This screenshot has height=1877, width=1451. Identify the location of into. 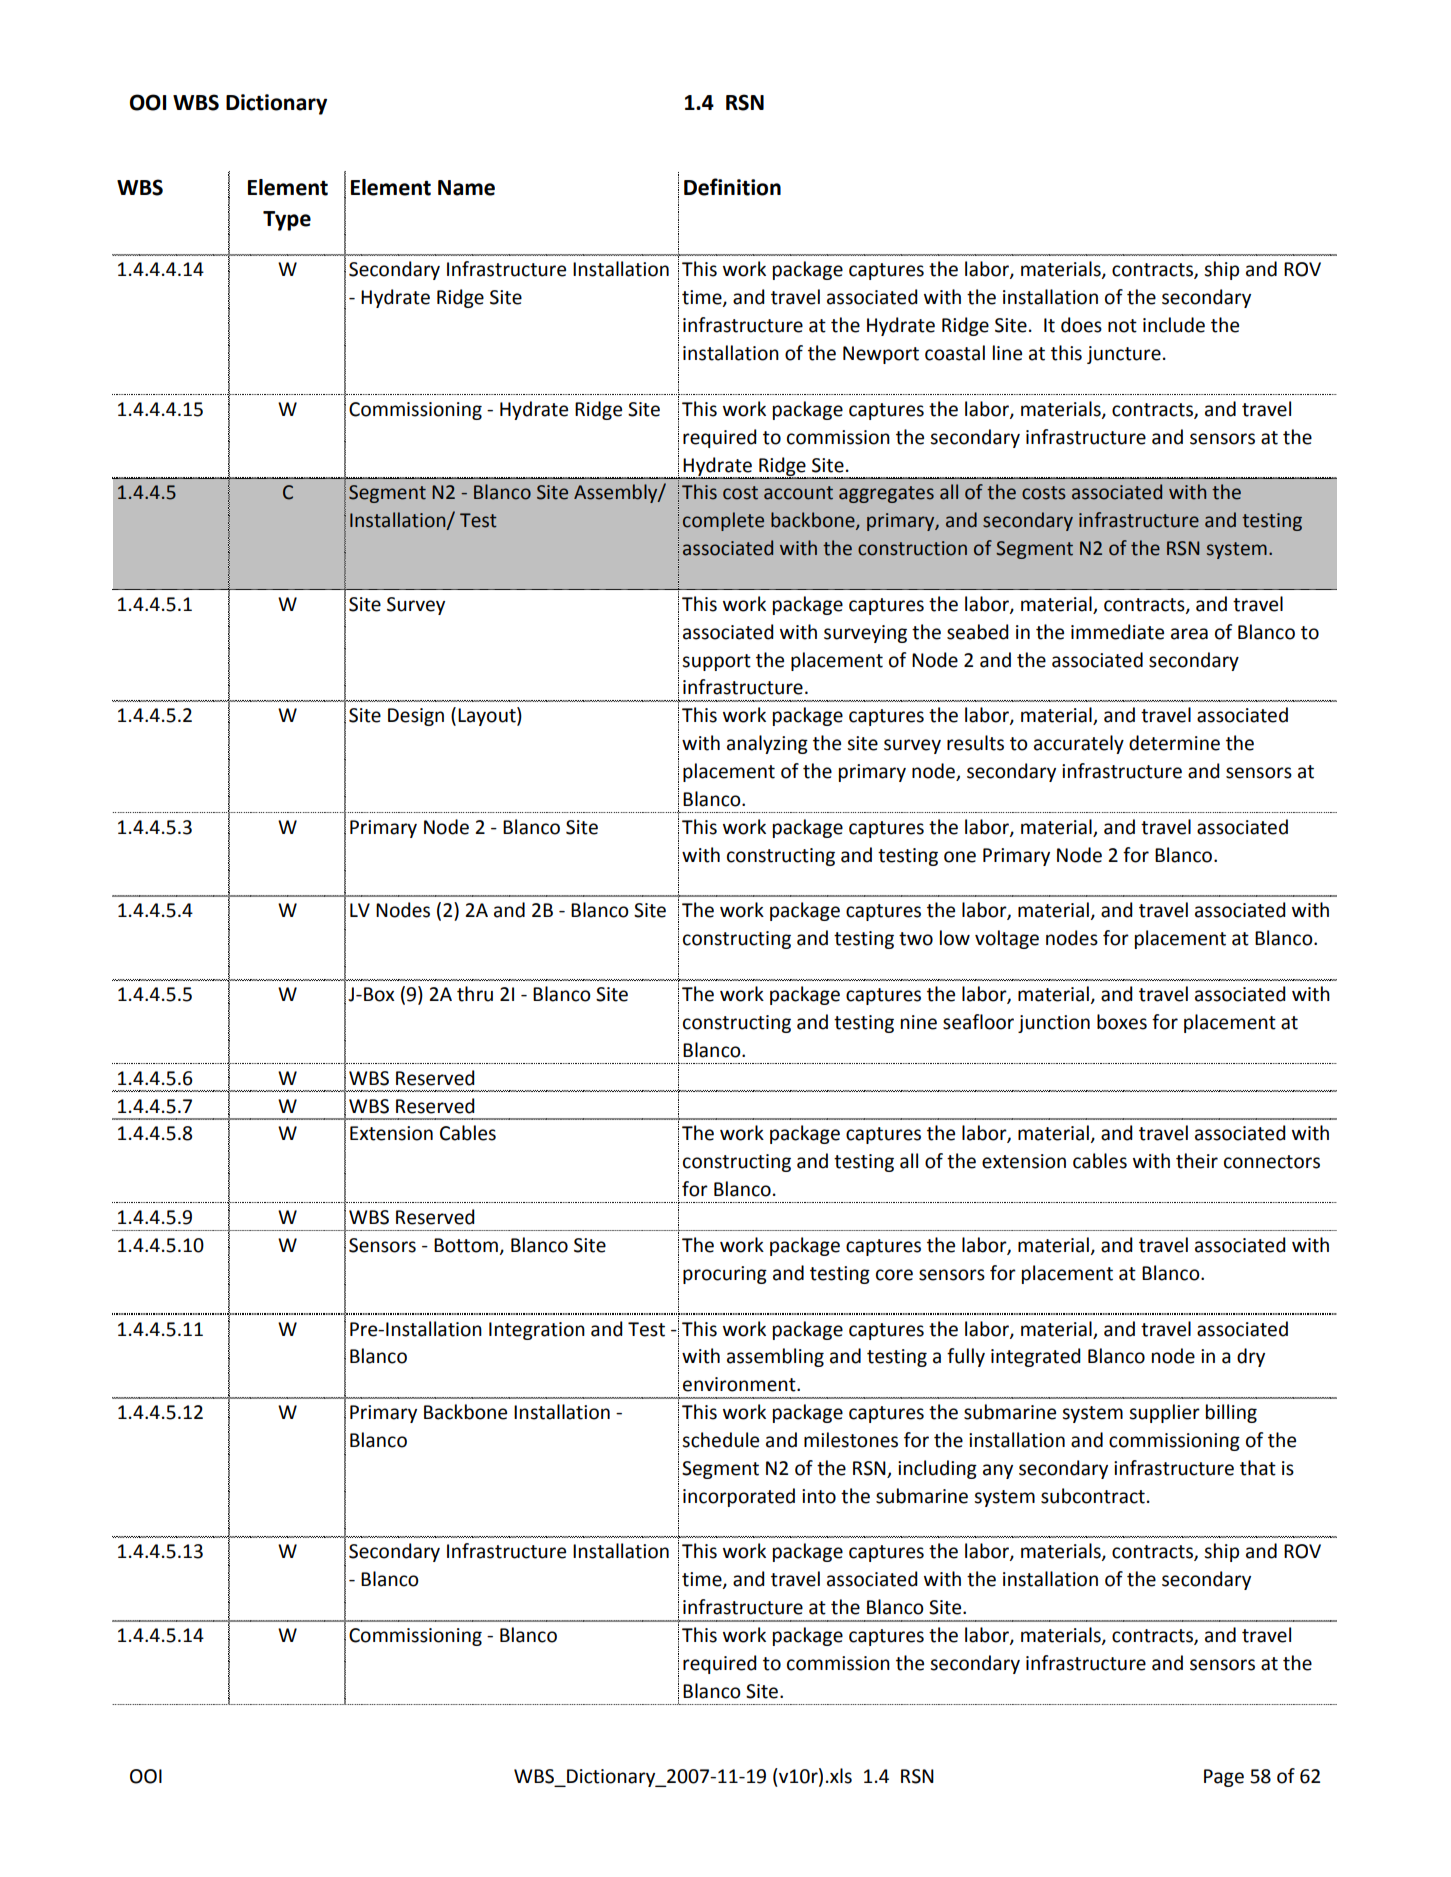
(819, 1496).
